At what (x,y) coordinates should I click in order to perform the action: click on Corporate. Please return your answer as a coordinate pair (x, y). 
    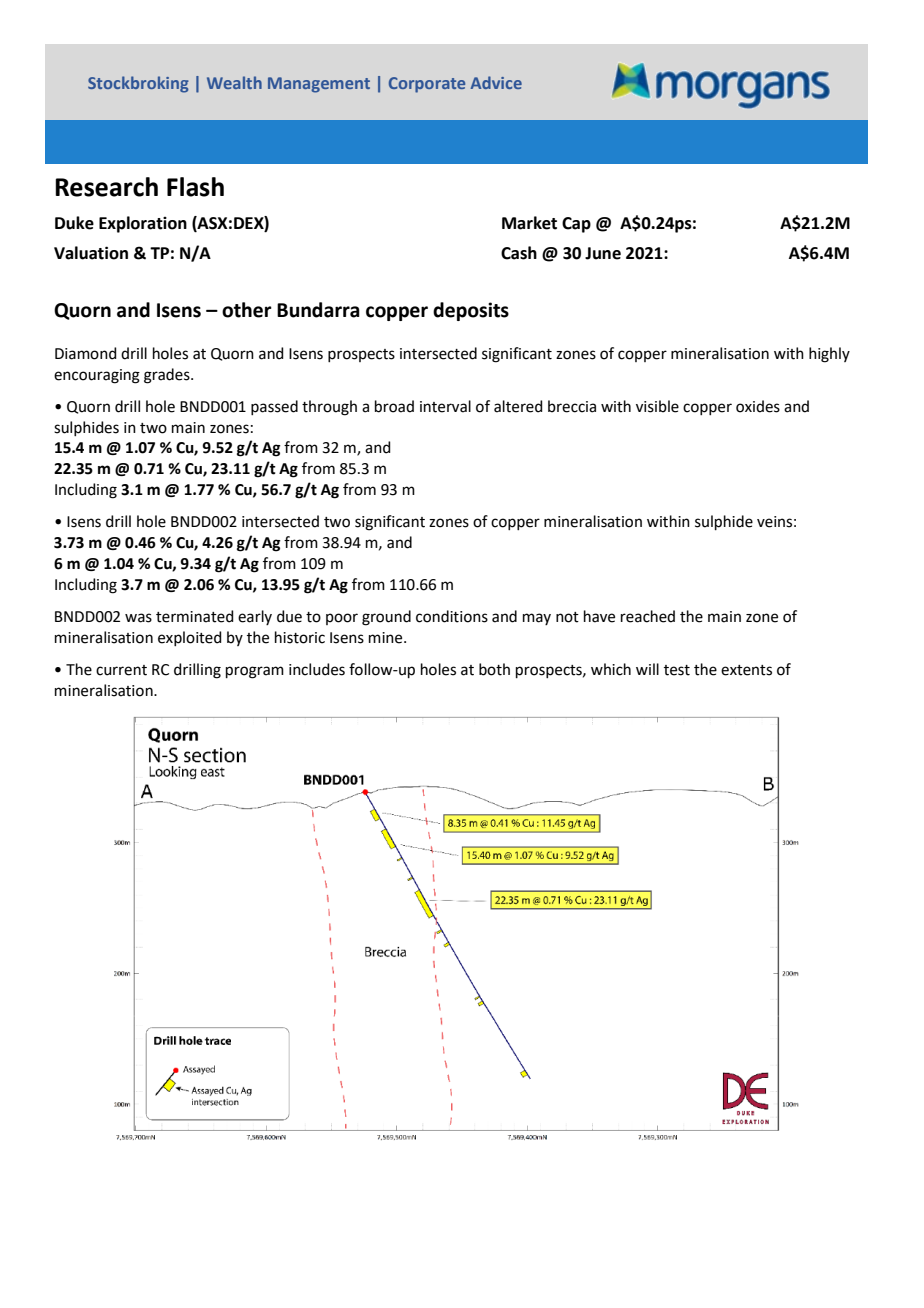
    Looking at the image, I should click on (427, 85).
